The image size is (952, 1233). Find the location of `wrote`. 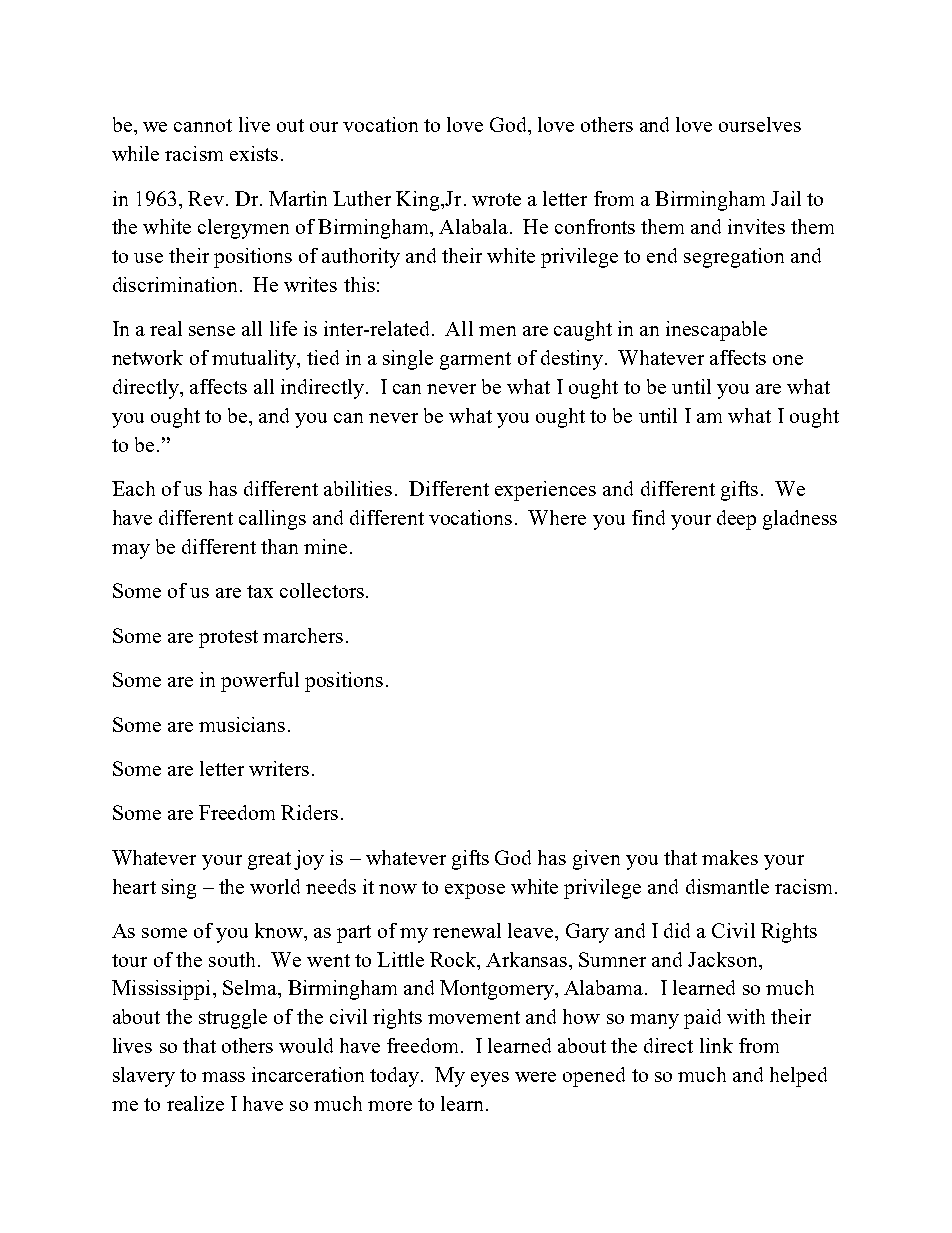

wrote is located at coordinates (496, 199).
